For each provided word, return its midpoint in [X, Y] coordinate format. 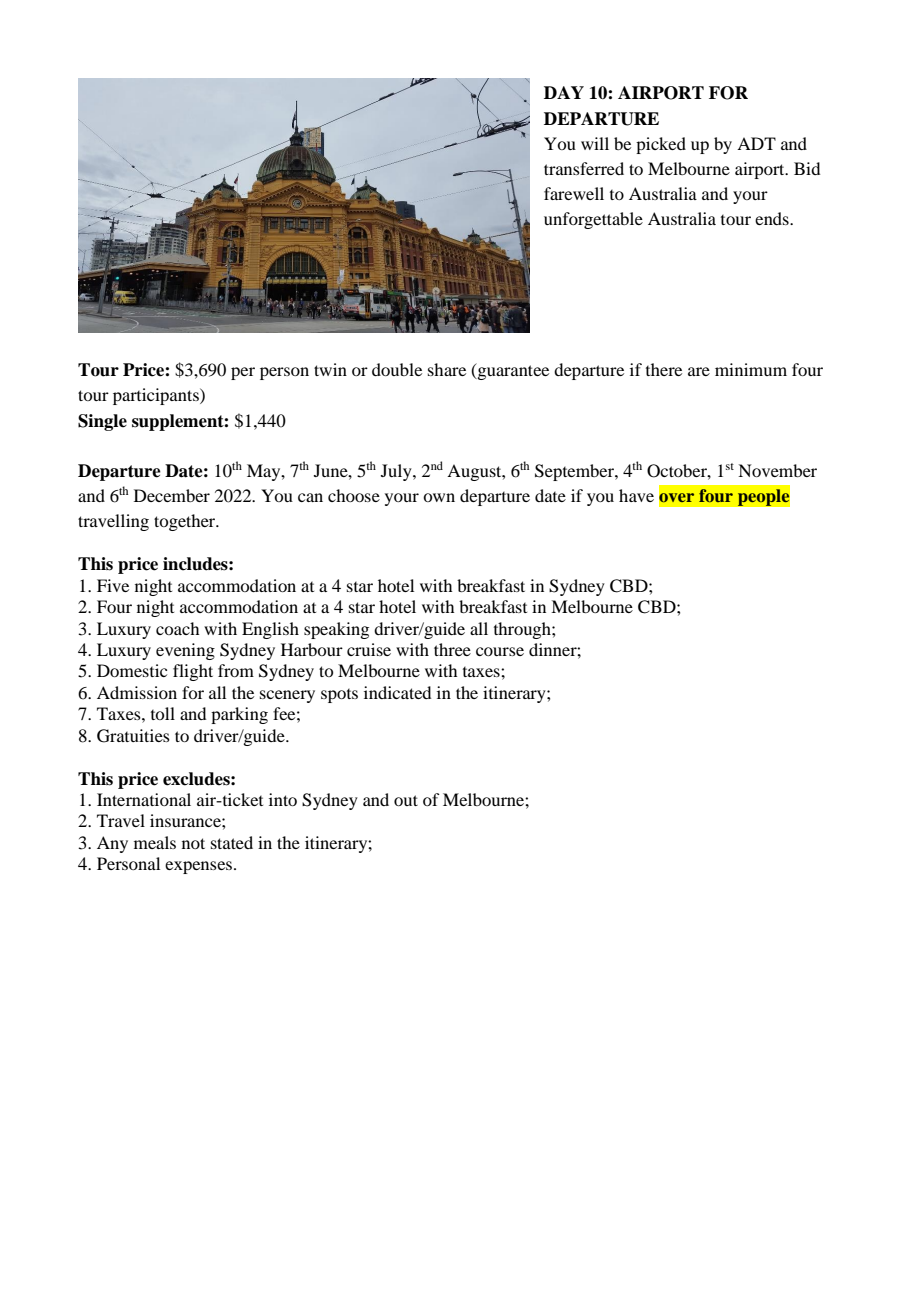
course [500, 651]
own [439, 497]
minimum [751, 369]
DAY [564, 92]
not [193, 843]
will [595, 143]
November [777, 470]
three [452, 649]
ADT [756, 143]
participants [157, 396]
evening [185, 651]
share [447, 369]
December [172, 495]
